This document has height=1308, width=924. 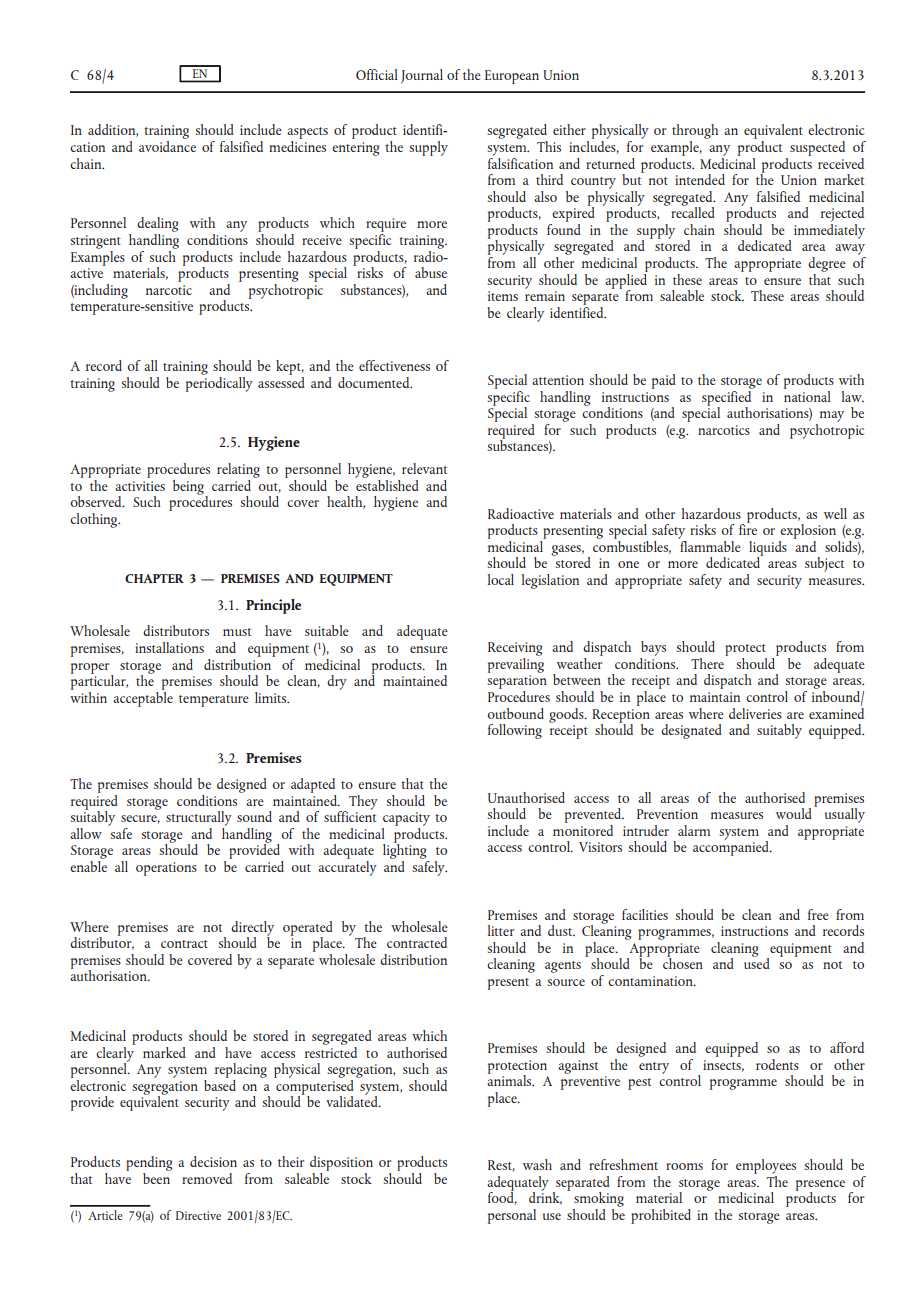 What do you see at coordinates (512, 77) in the document?
I see `European` at bounding box center [512, 77].
